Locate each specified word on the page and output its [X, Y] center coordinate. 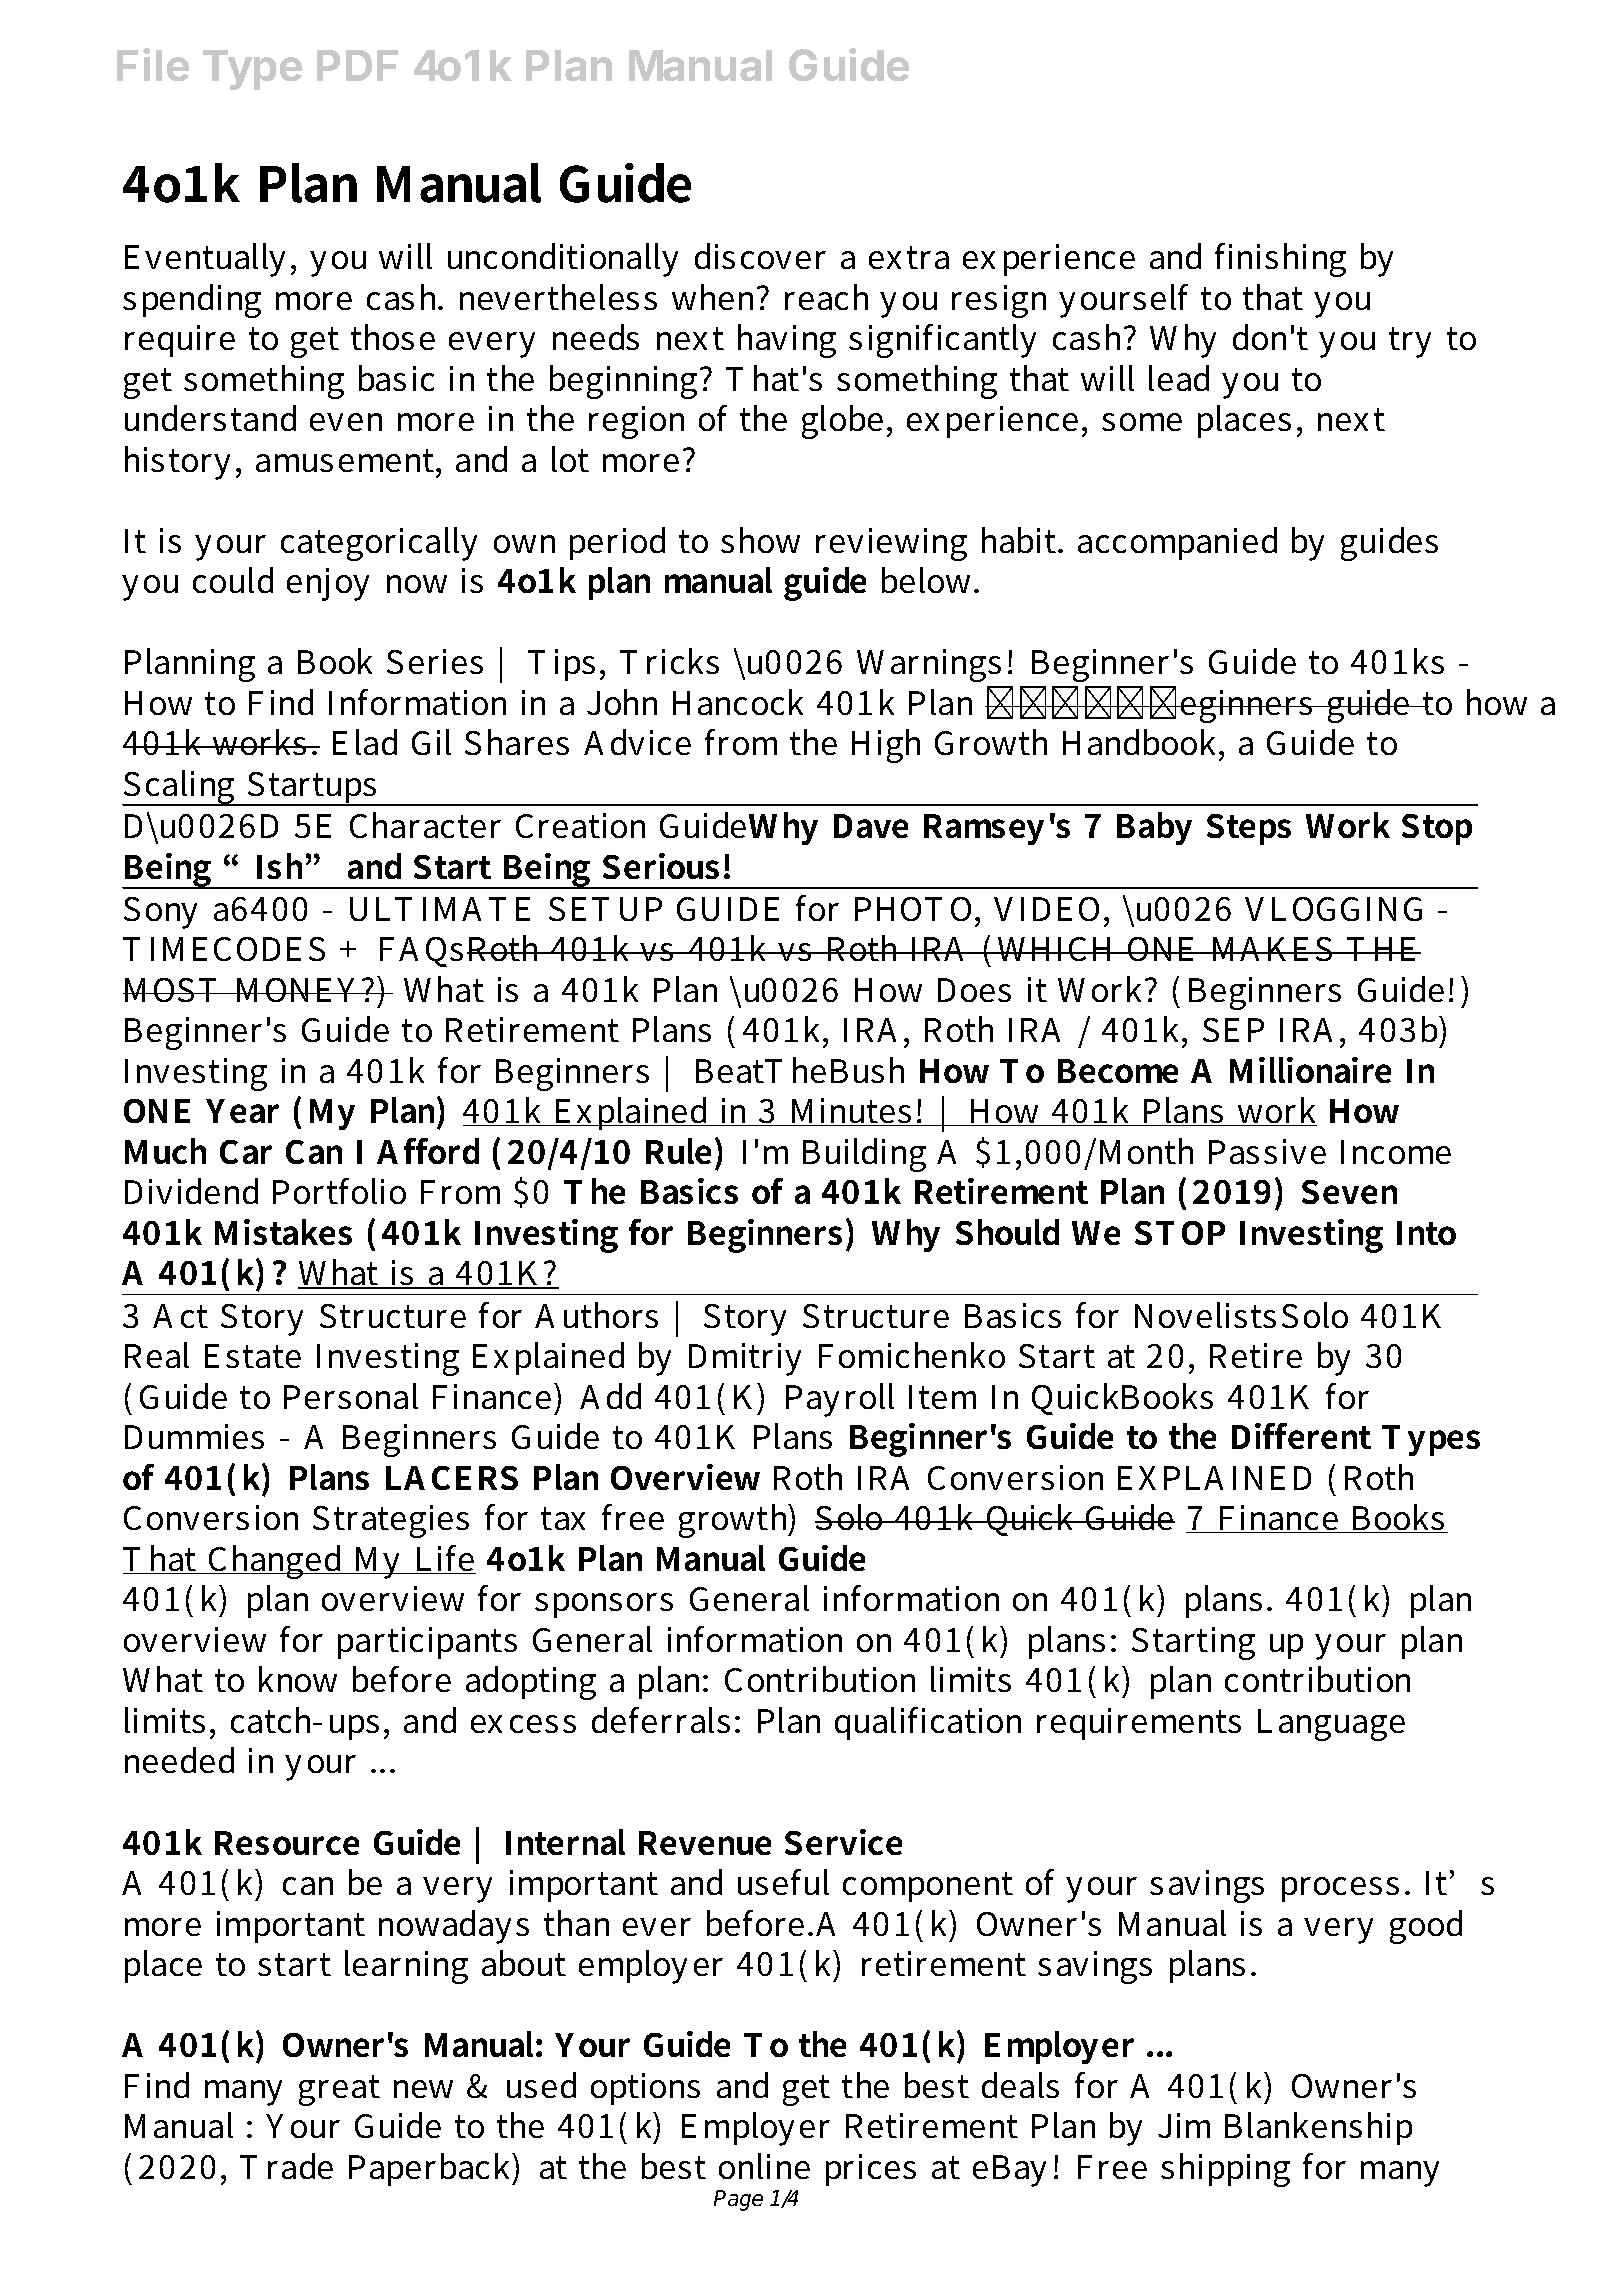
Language [1331, 1725]
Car [246, 1152]
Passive [1267, 1151]
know [298, 1679]
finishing [1280, 260]
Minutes [851, 1112]
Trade [286, 2166]
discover [760, 256]
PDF [357, 65]
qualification [928, 1723]
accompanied [1177, 543]
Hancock [738, 702]
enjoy [328, 584]
